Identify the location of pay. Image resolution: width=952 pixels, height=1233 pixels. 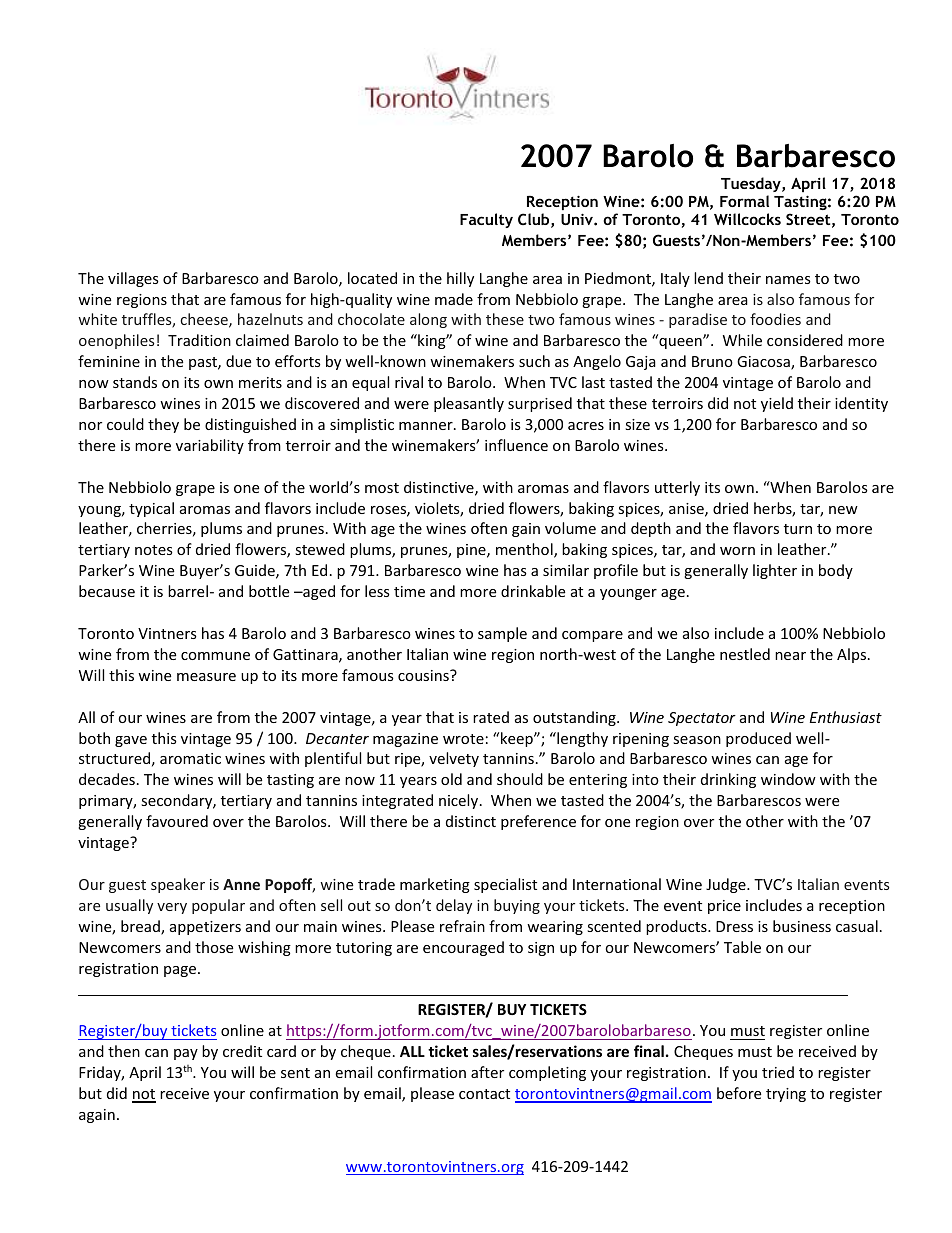
(186, 1054).
